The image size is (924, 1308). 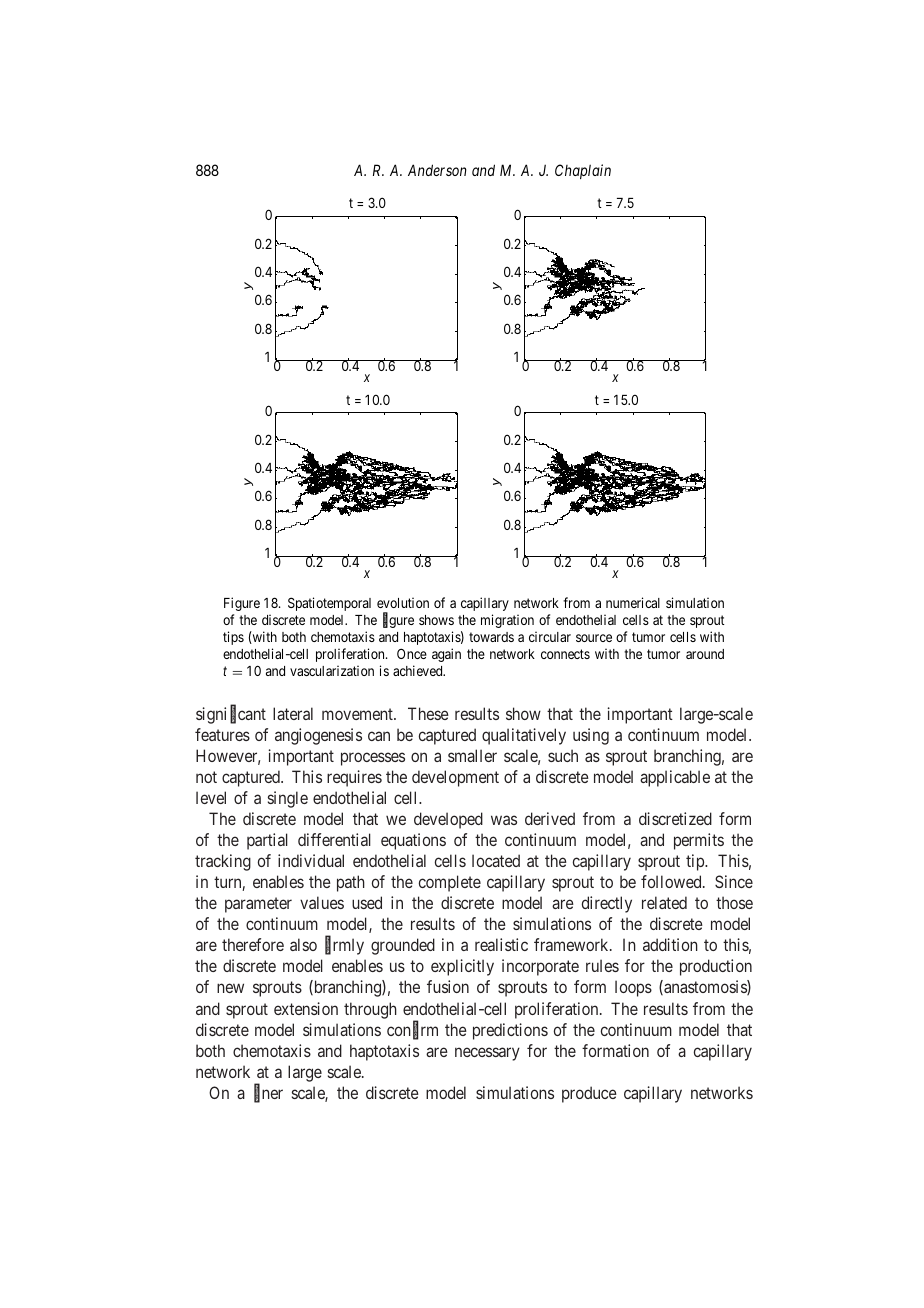 What do you see at coordinates (268, 1093) in the screenshot?
I see `finer` at bounding box center [268, 1093].
